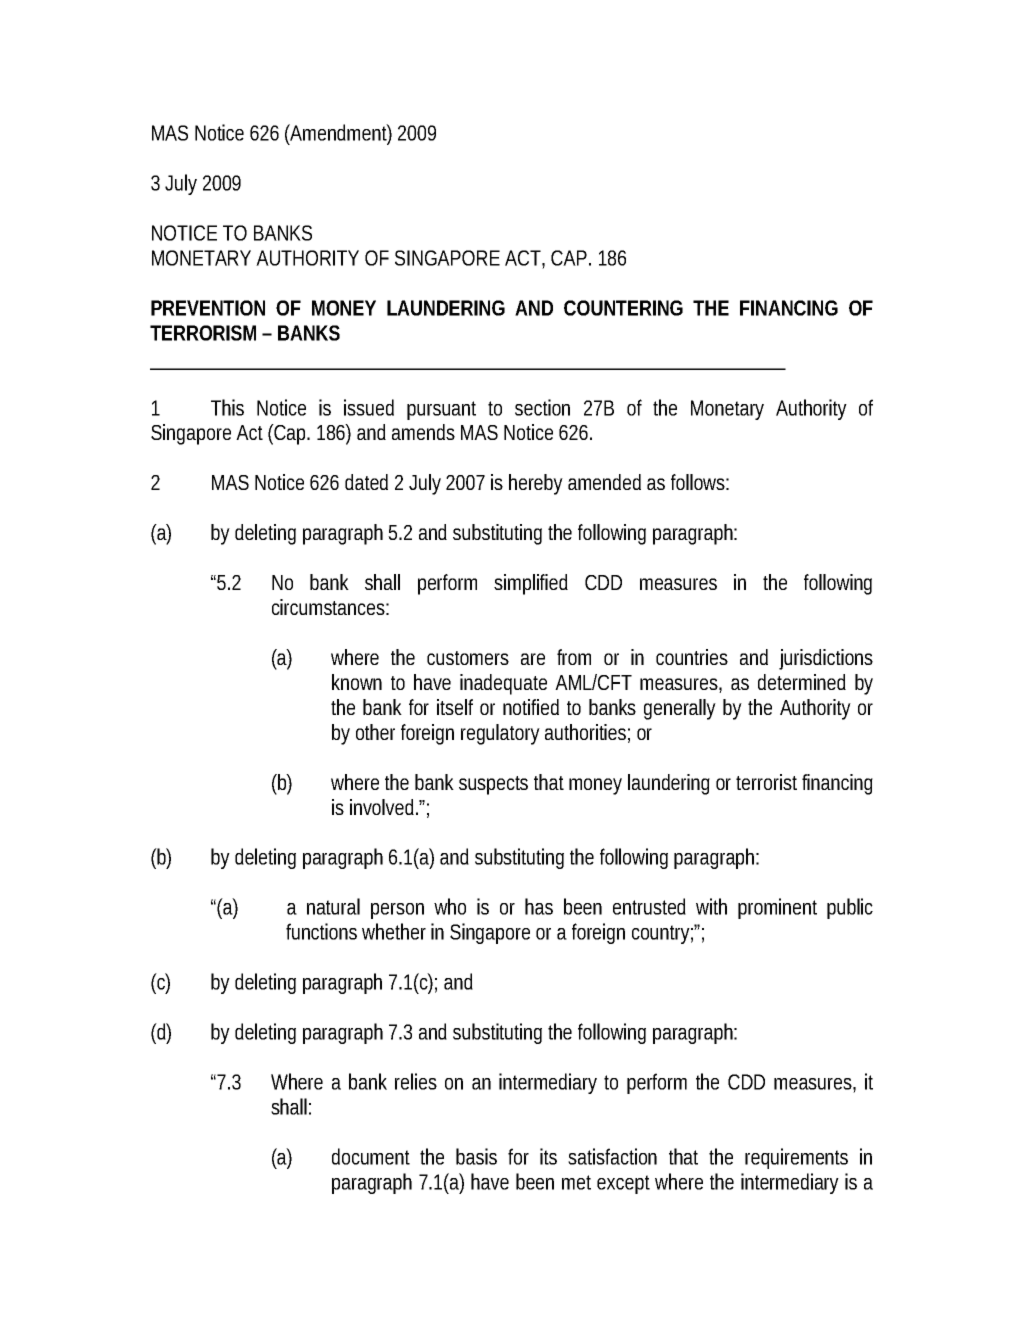  What do you see at coordinates (207, 333) in the image?
I see `TERRORISM` at bounding box center [207, 333].
